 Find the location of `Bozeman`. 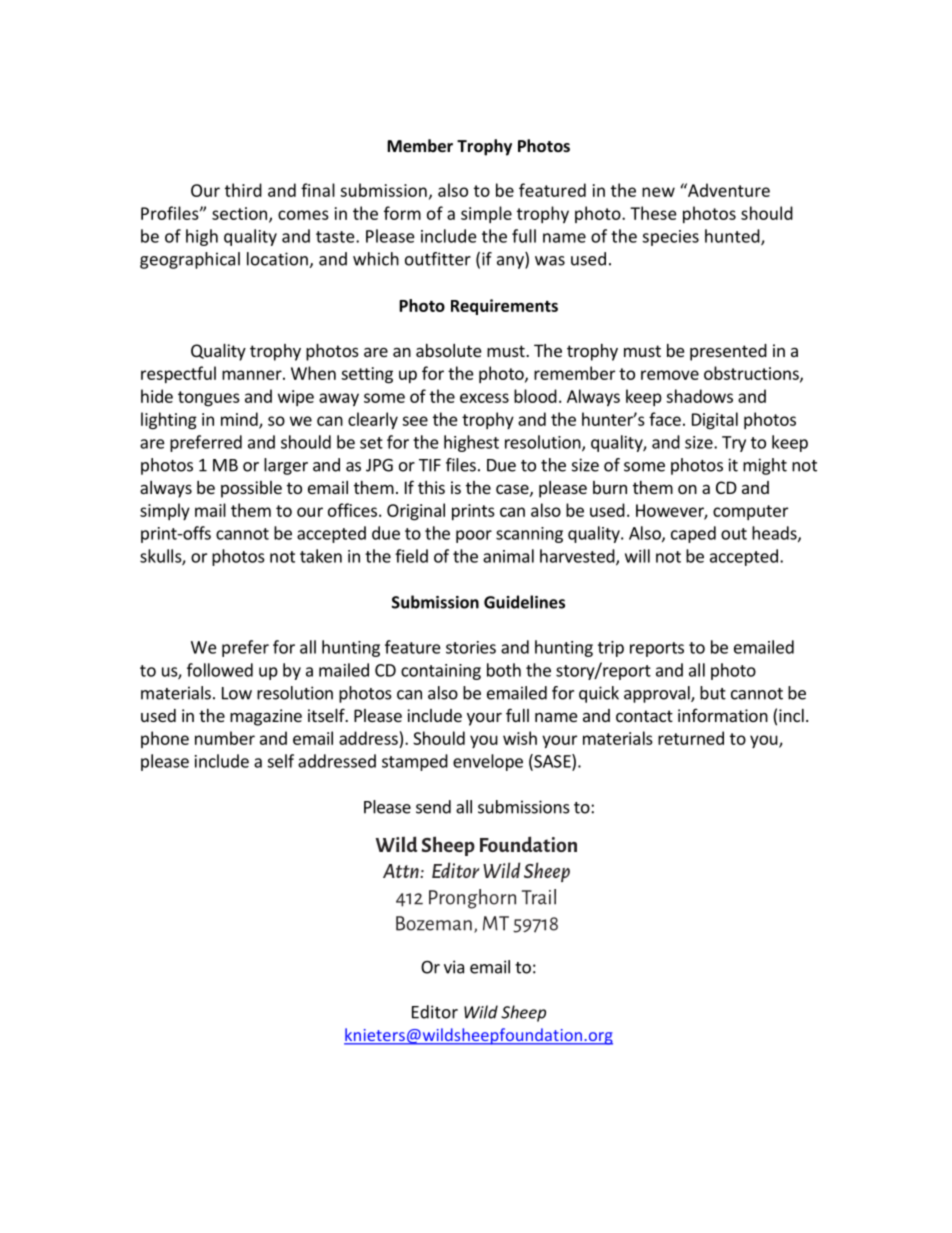

Bozeman is located at coordinates (434, 923).
